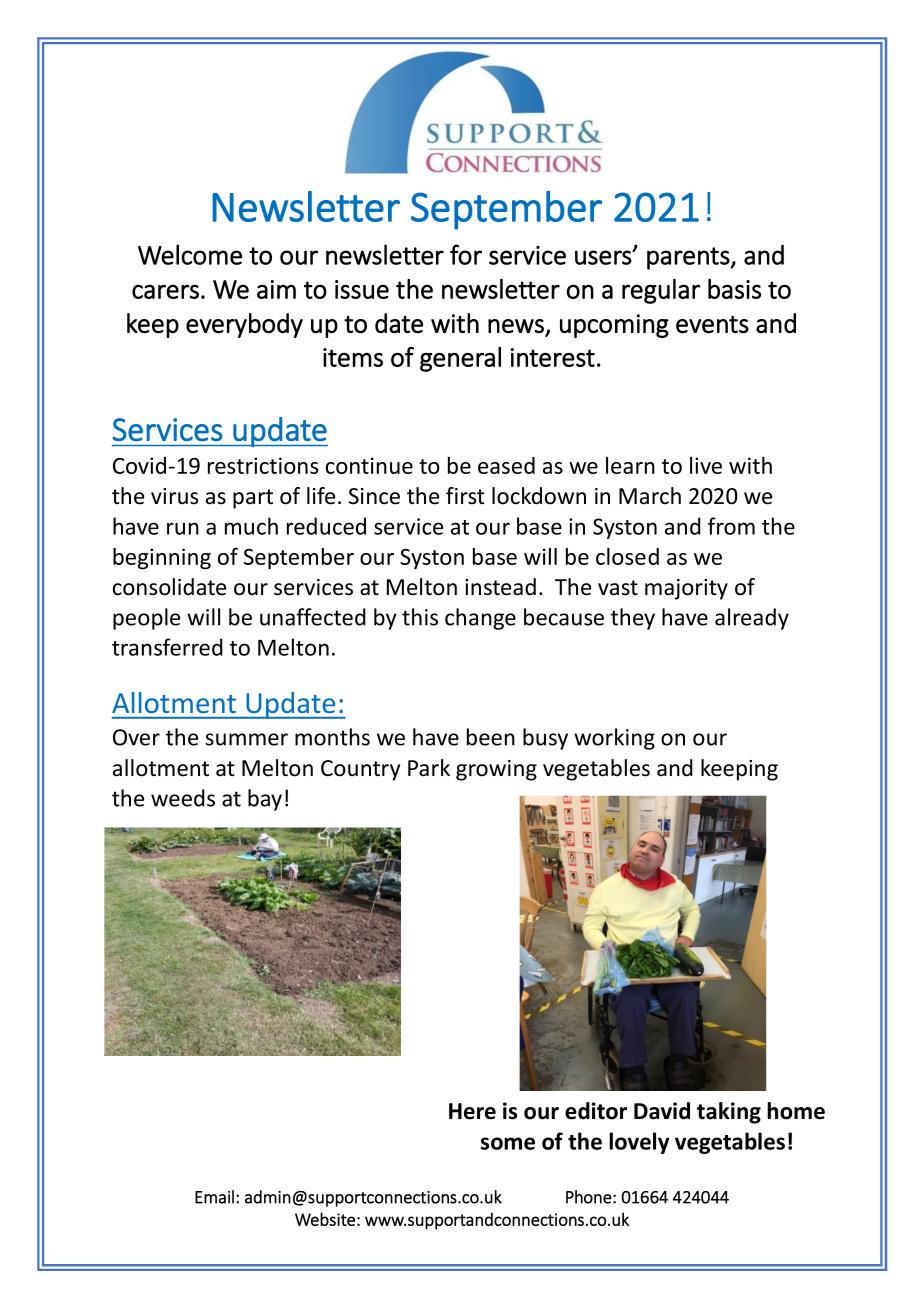 The image size is (924, 1308). I want to click on beginning, so click(162, 558).
